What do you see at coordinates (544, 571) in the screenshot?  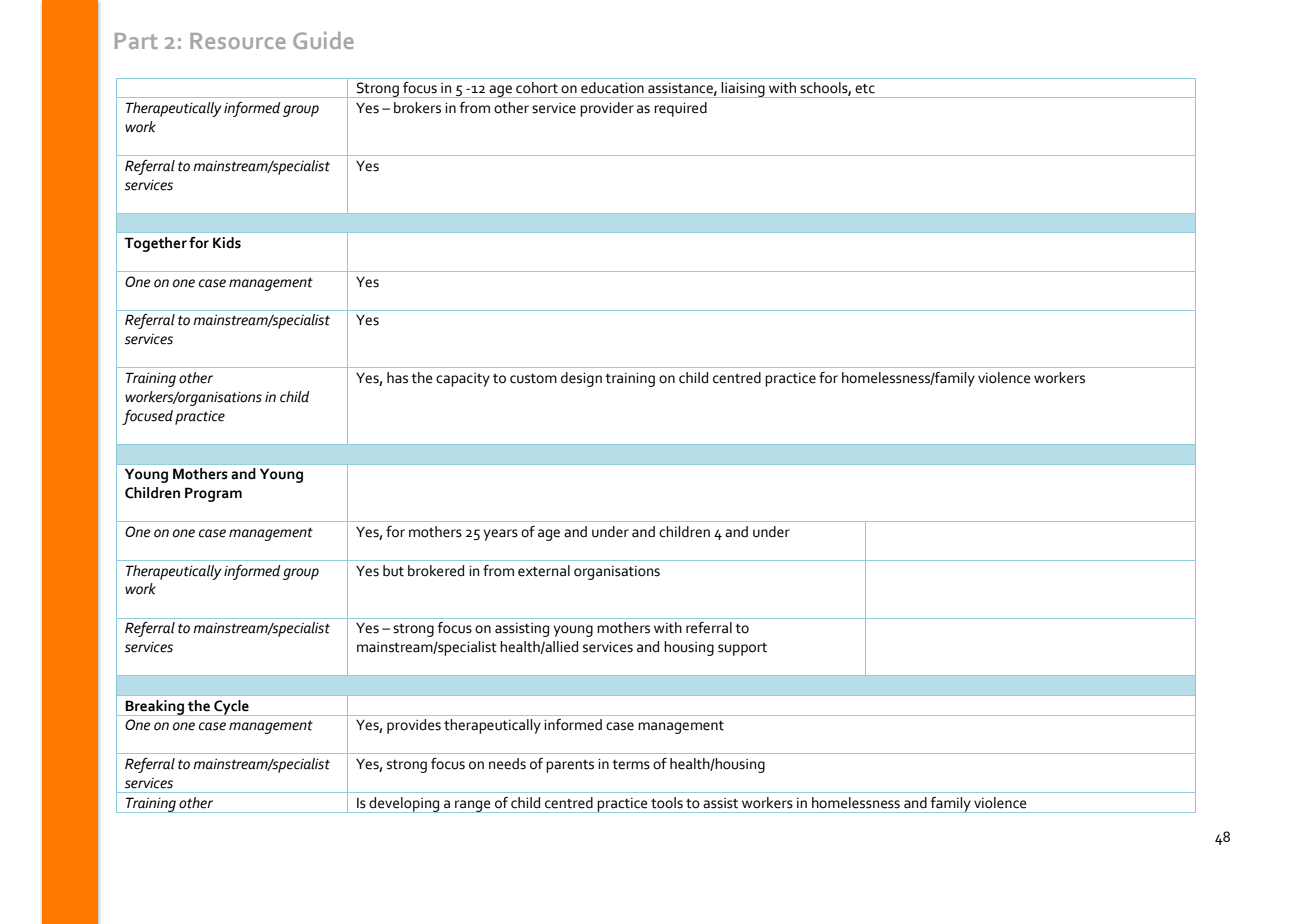 I see `external` at bounding box center [544, 571].
